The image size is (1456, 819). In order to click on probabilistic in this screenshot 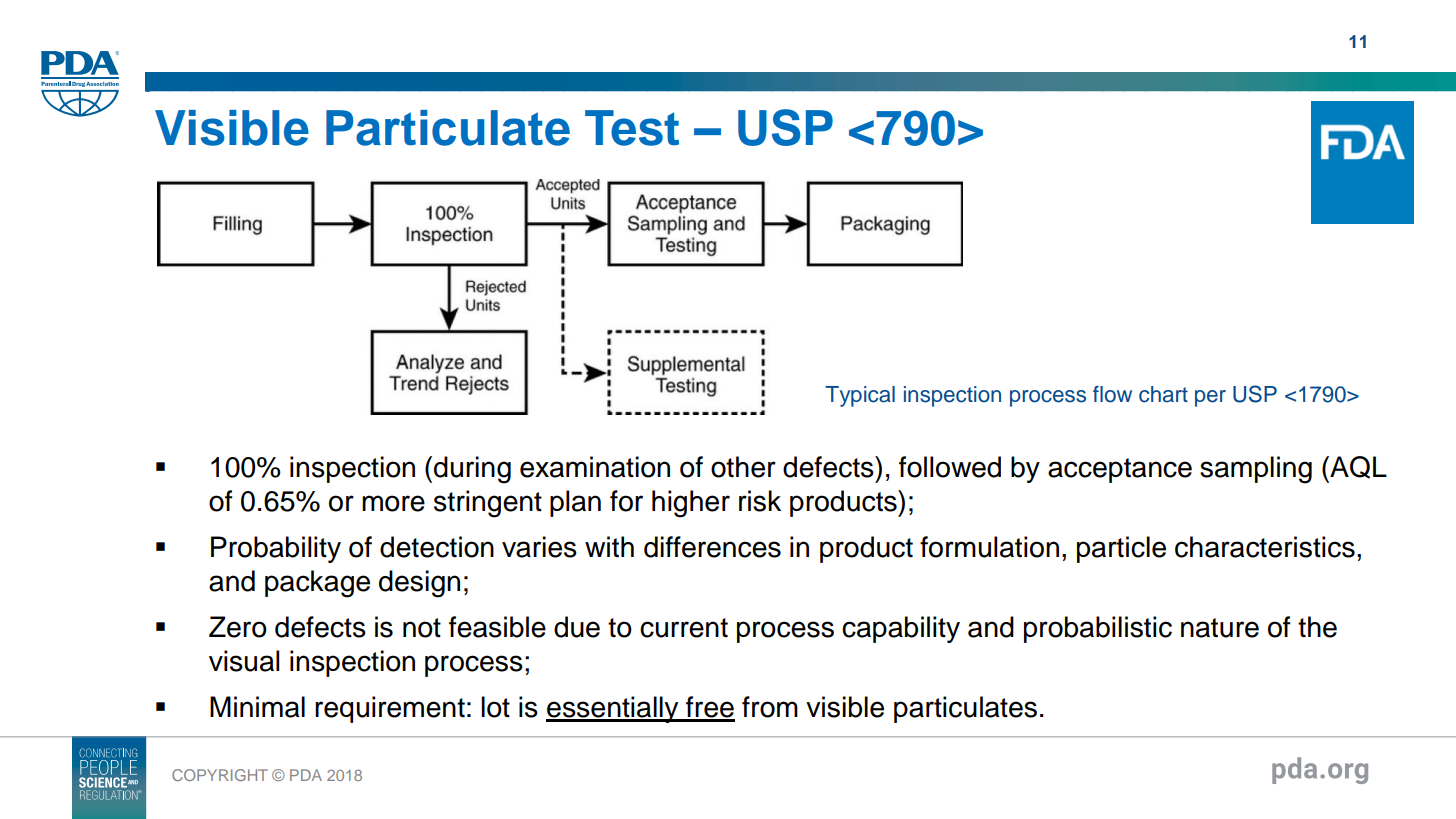, I will do `click(1098, 629)`.
